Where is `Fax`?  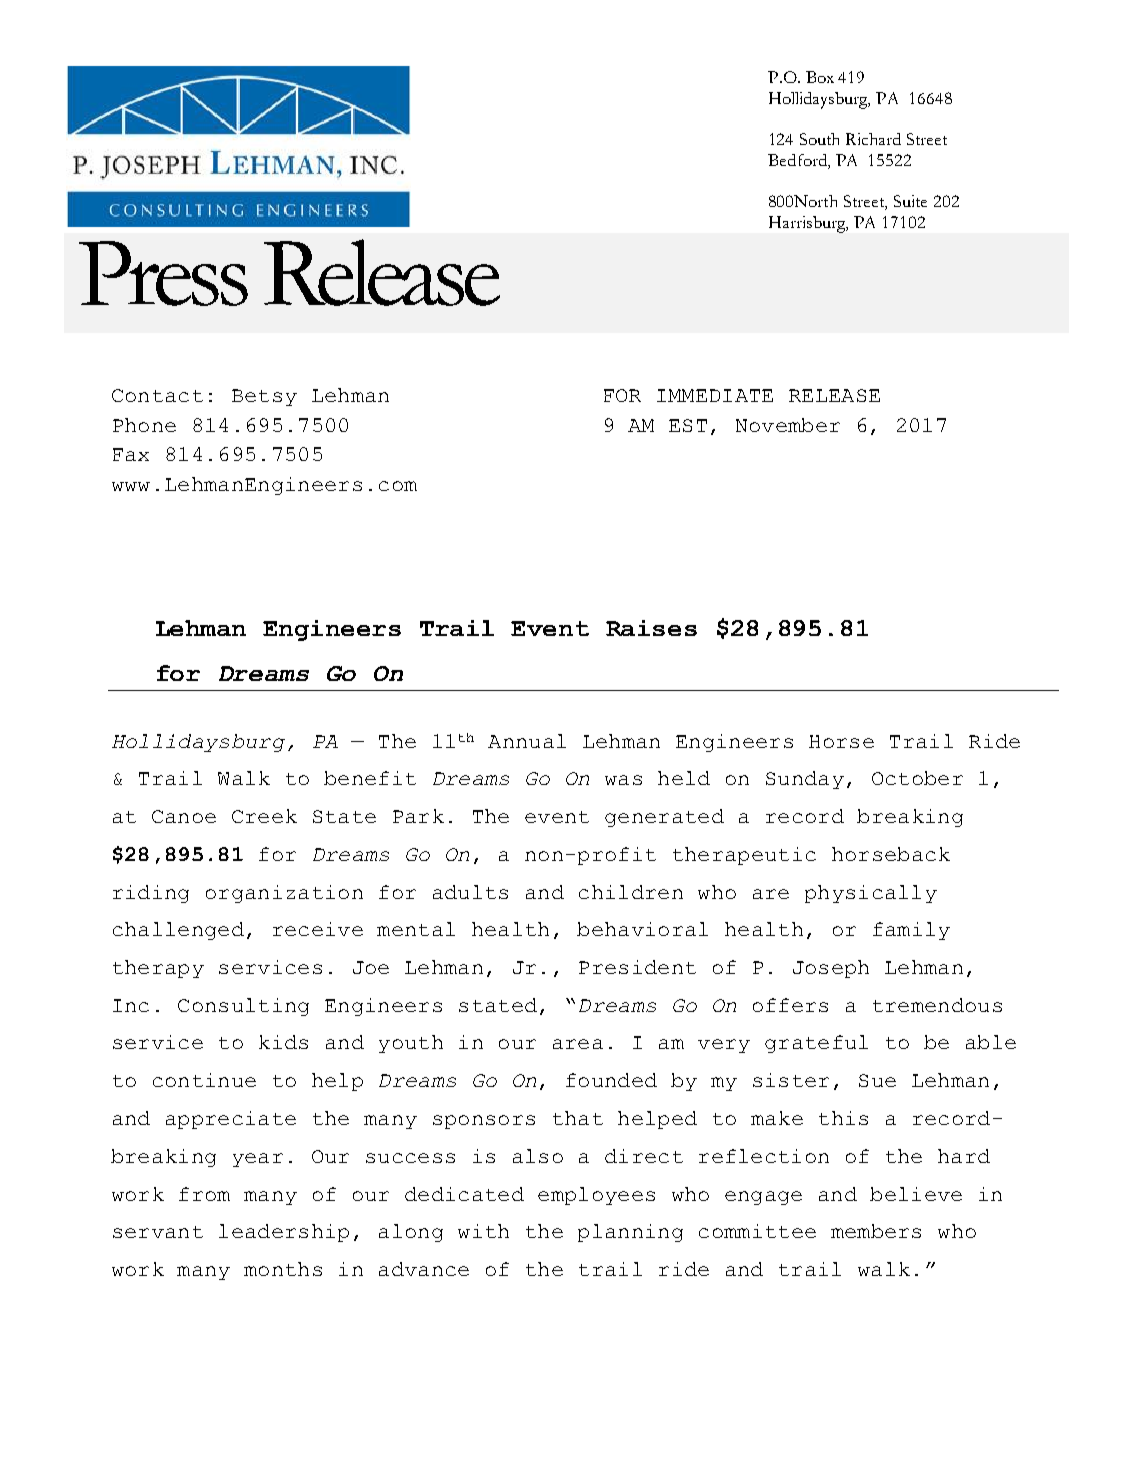 Fax is located at coordinates (131, 454).
